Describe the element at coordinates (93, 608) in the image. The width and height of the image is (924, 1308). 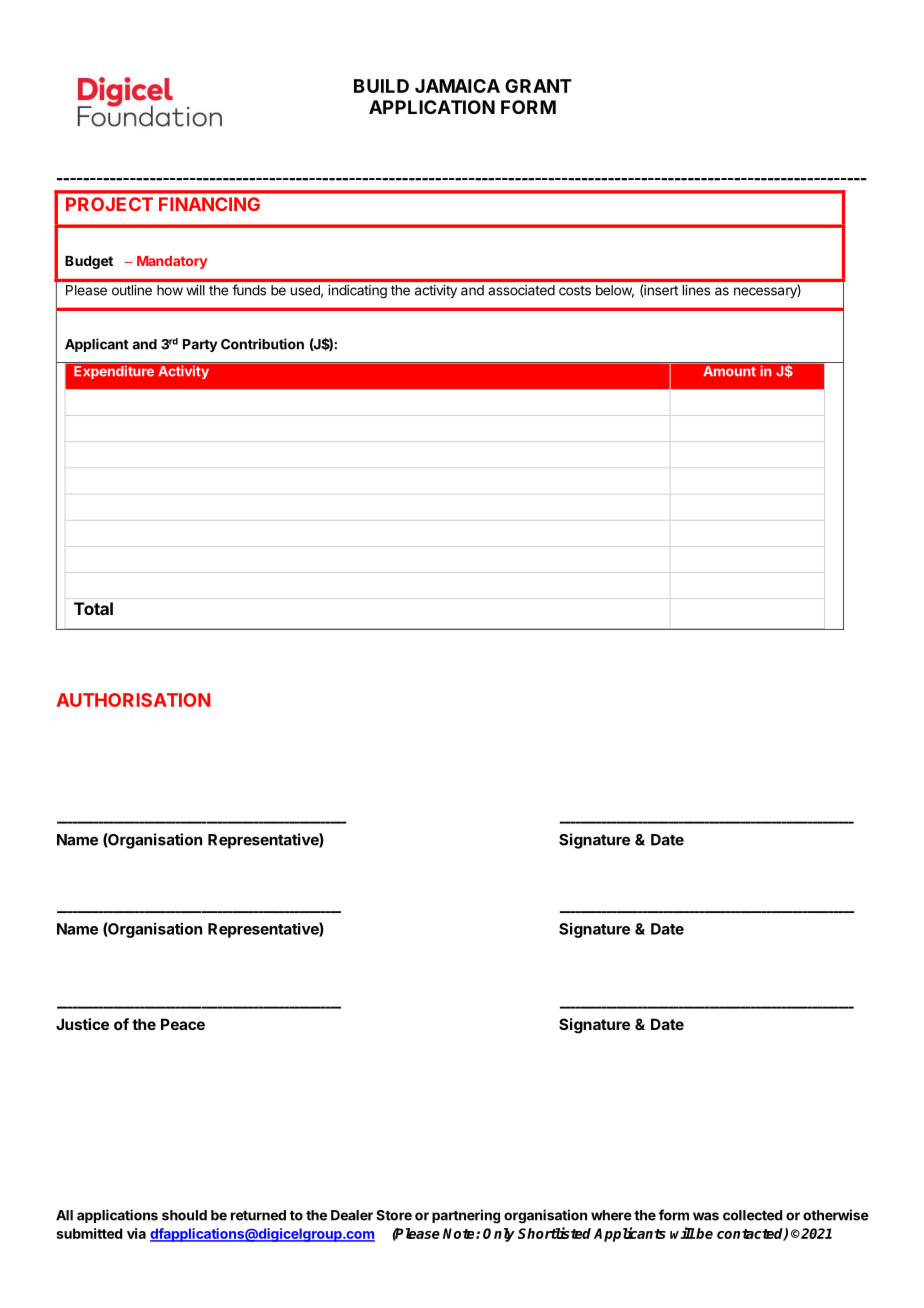
I see `Total` at that location.
